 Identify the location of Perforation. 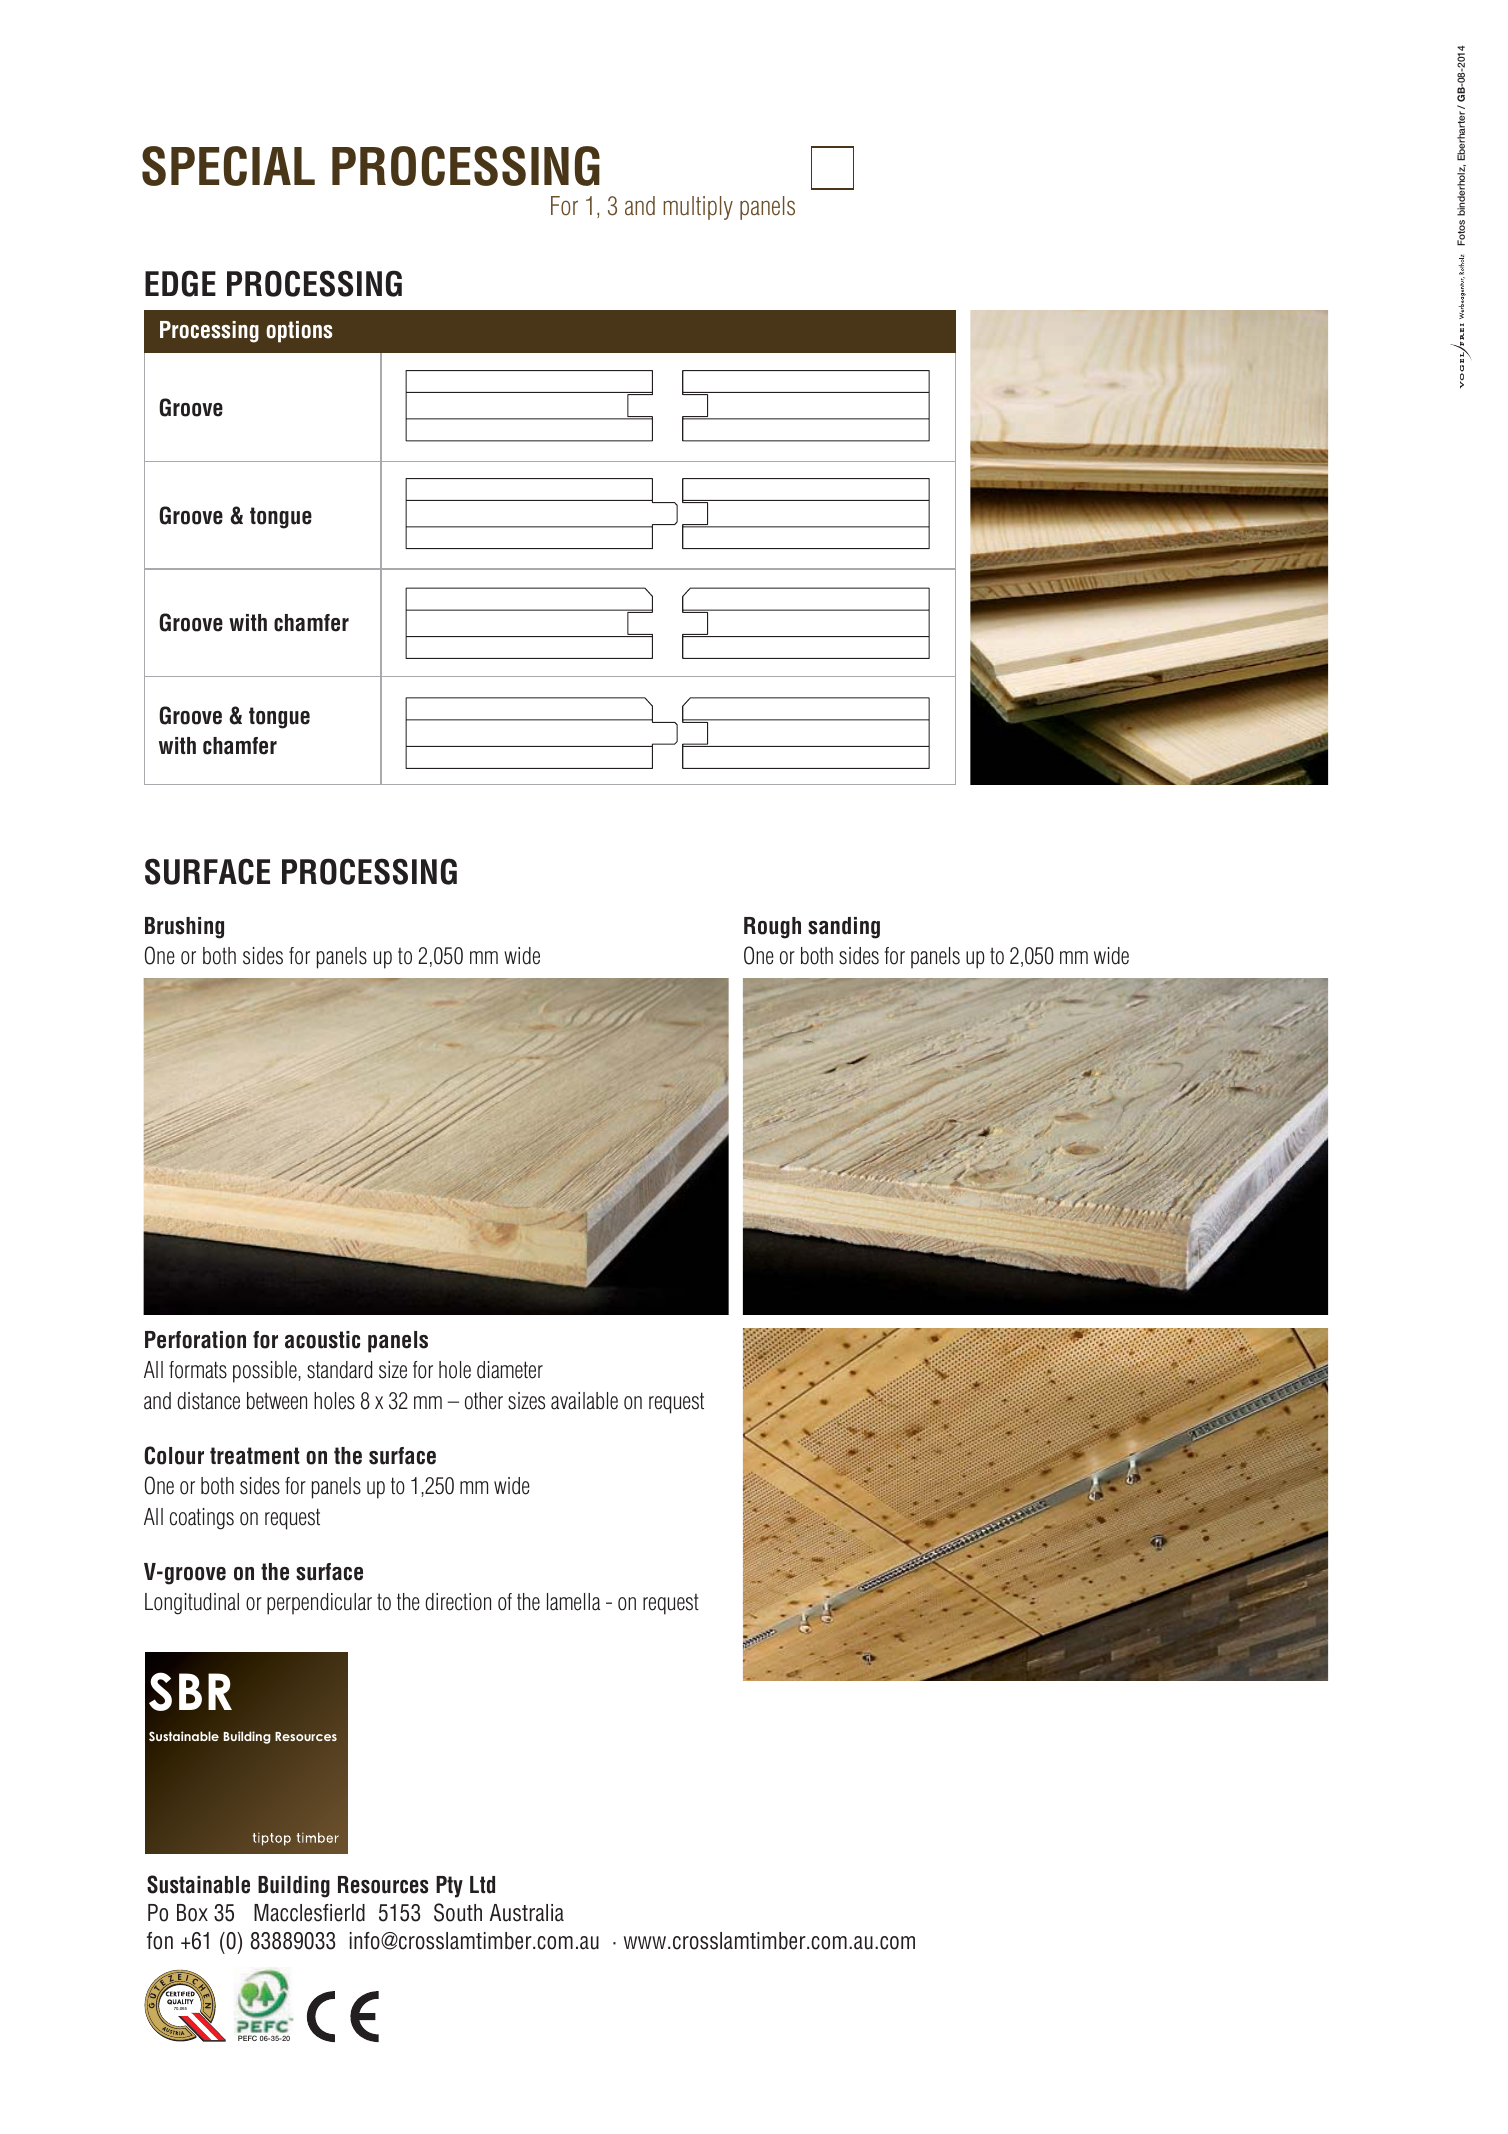
(195, 1340).
